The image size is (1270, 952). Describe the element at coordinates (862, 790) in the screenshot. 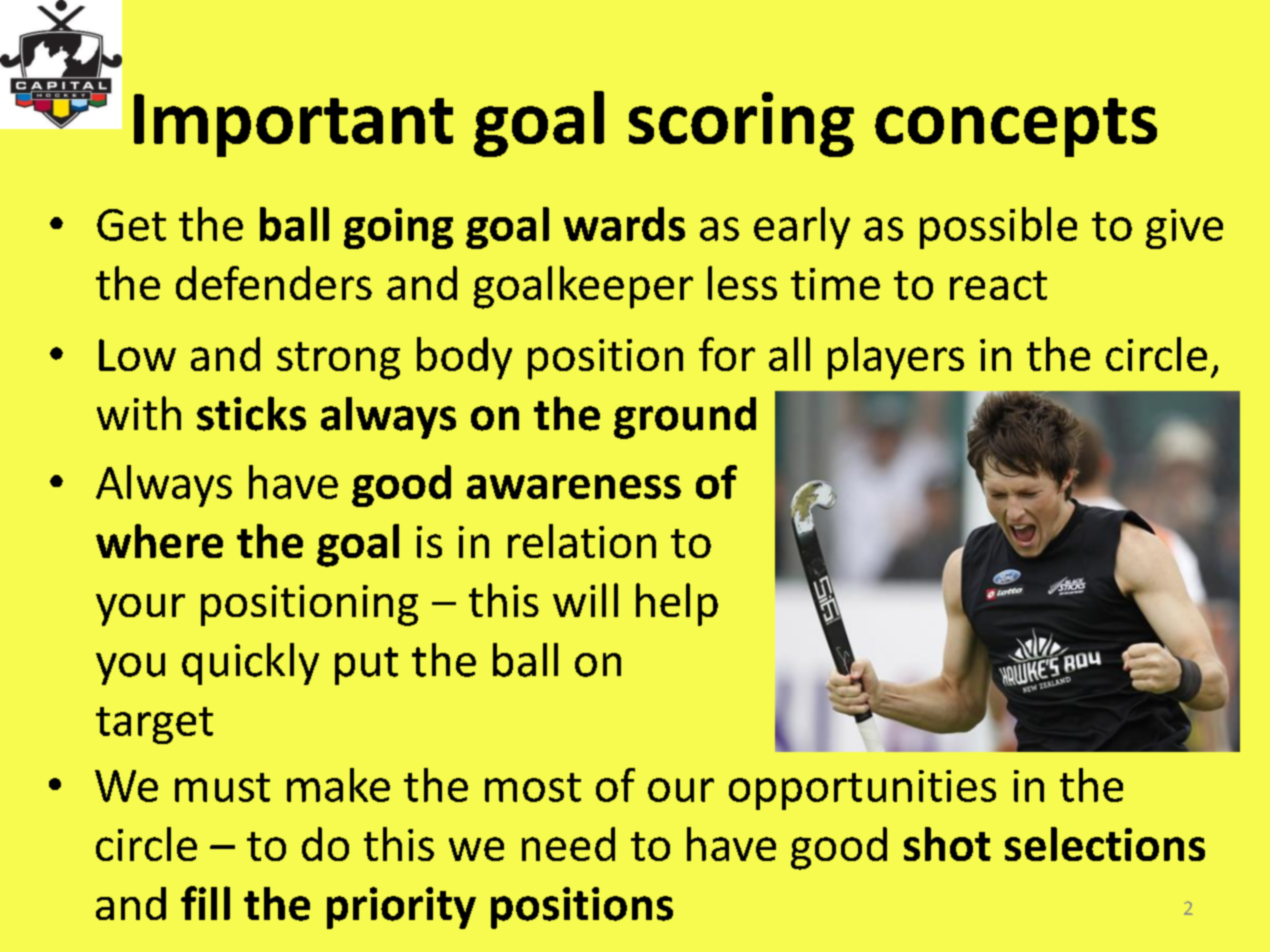

I see `opportunities` at that location.
